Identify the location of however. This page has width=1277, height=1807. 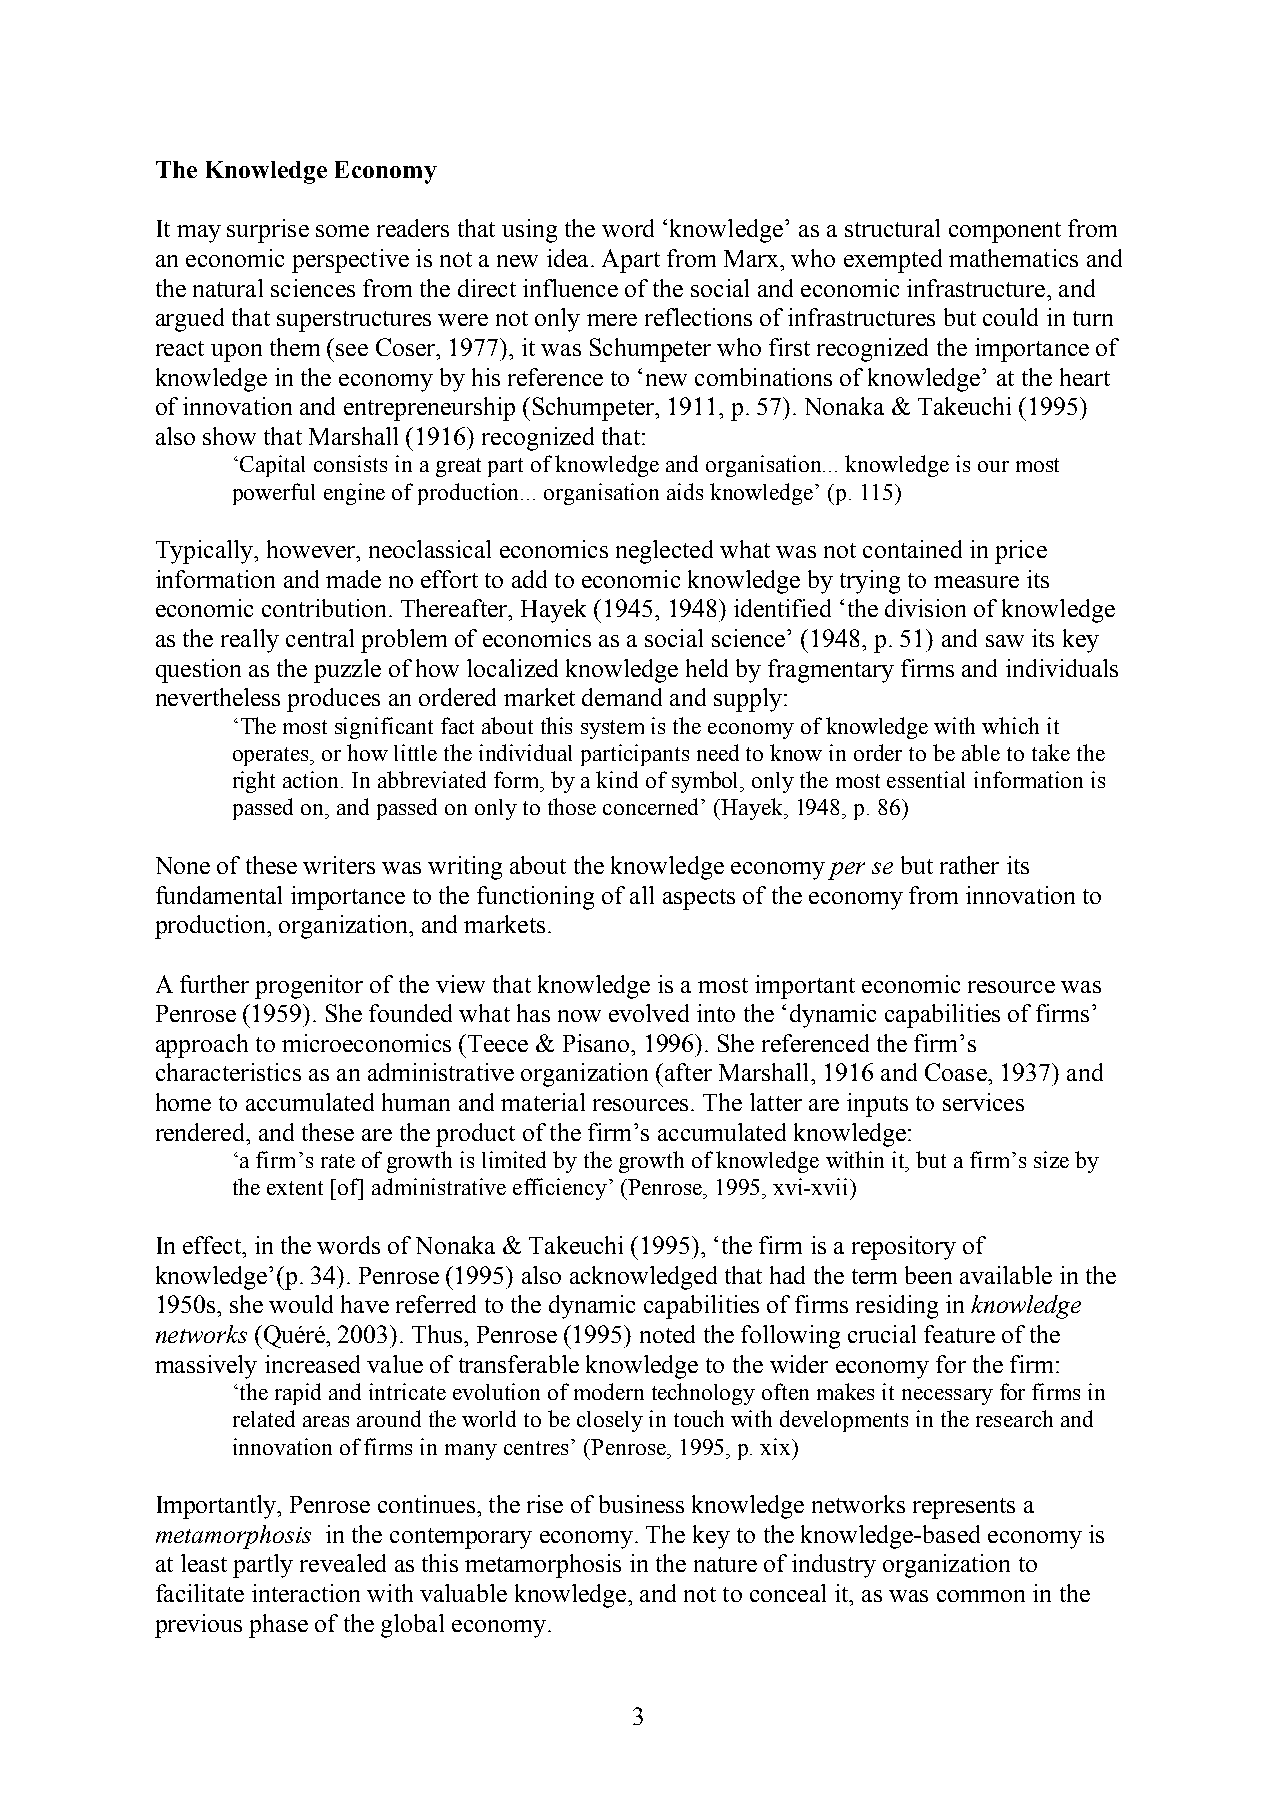
(312, 549).
